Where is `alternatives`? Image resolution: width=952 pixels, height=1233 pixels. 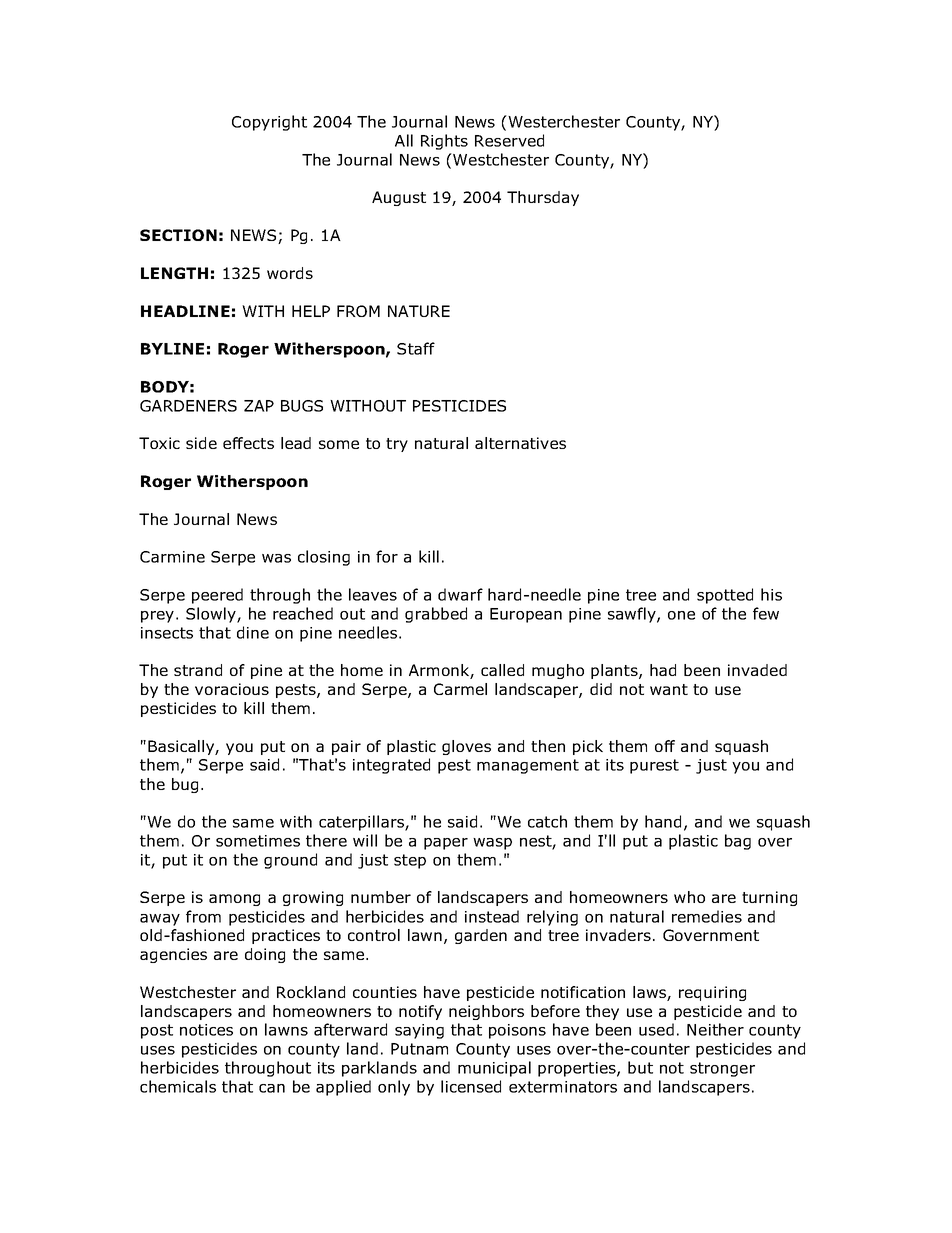
alternatives is located at coordinates (520, 443).
